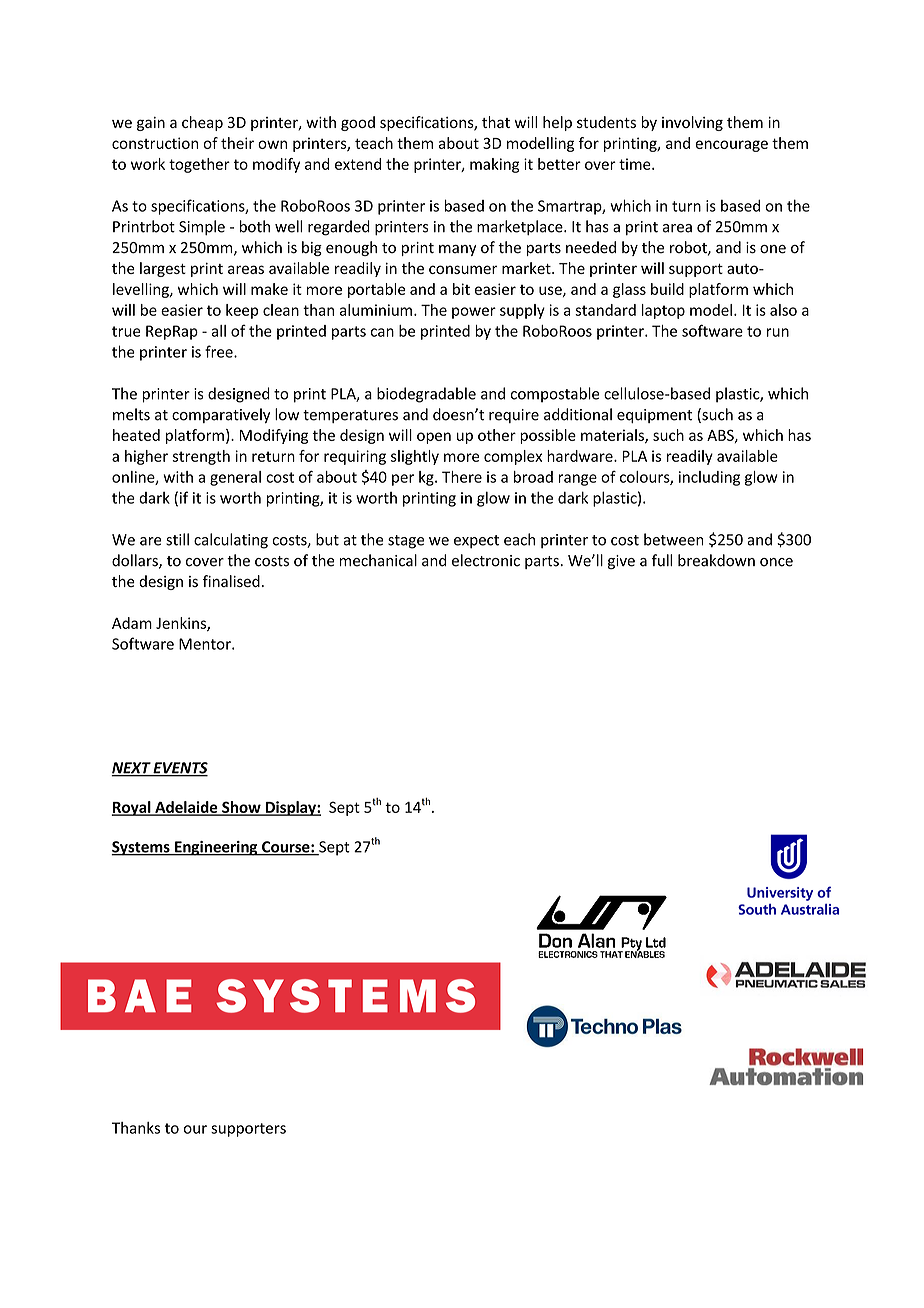 The image size is (924, 1308). Describe the element at coordinates (654, 416) in the screenshot. I see `equipment` at that location.
